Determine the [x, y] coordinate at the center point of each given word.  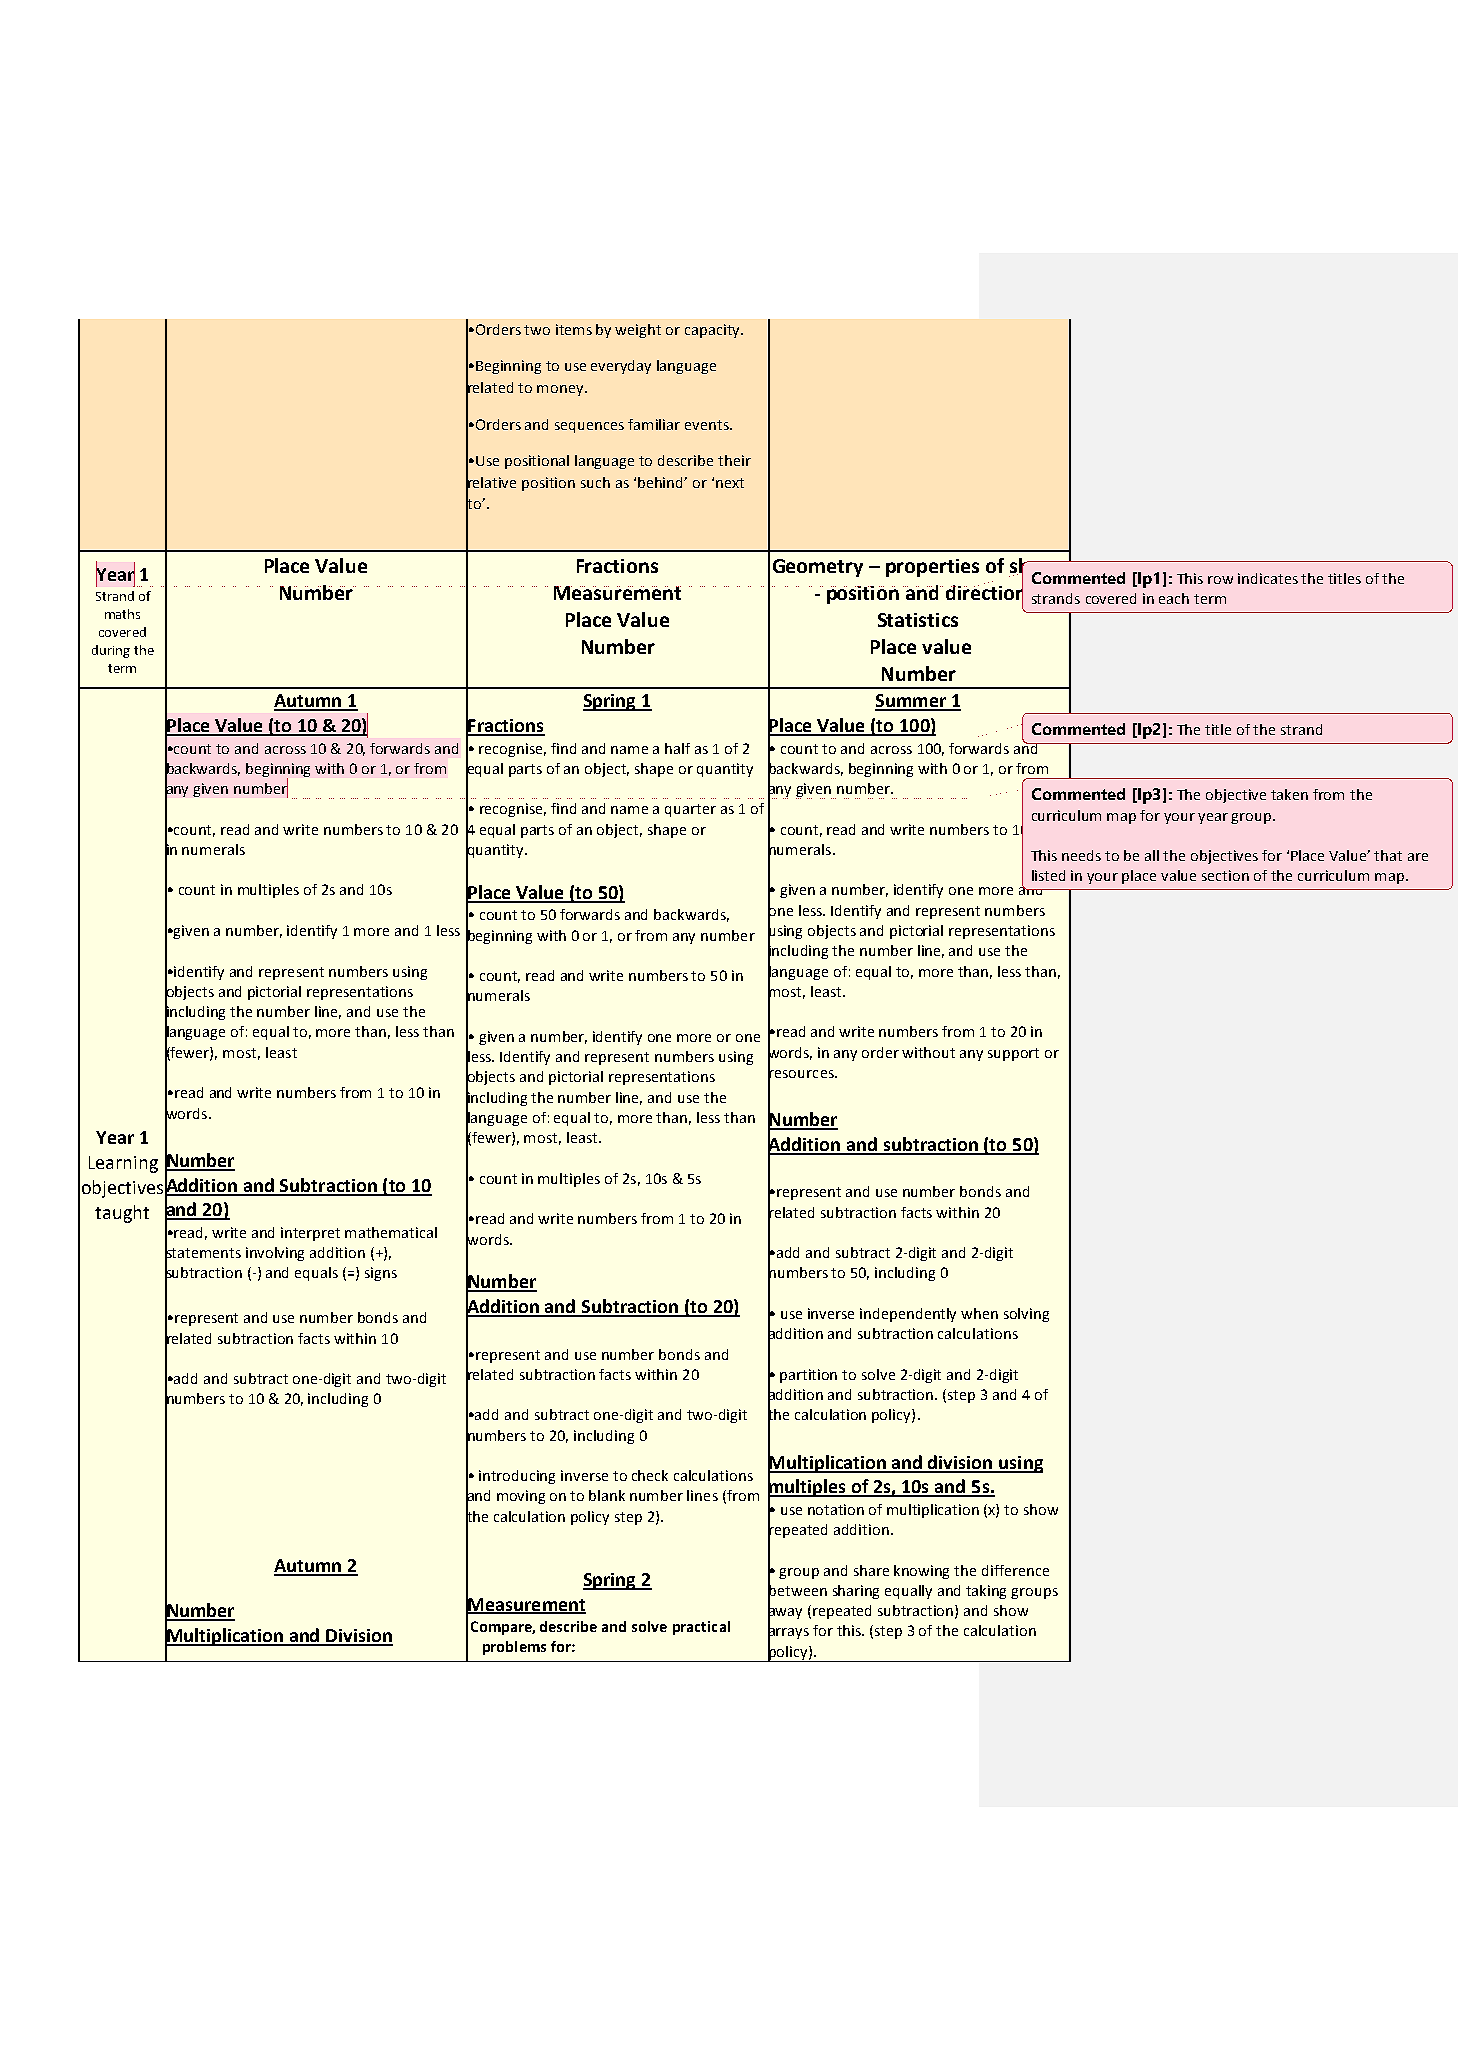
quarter [690, 810]
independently [908, 1315]
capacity [713, 331]
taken [1289, 794]
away [785, 1614]
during [111, 651]
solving [1026, 1315]
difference [1015, 1570]
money [561, 390]
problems [514, 1648]
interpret [310, 1234]
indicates [1268, 578]
